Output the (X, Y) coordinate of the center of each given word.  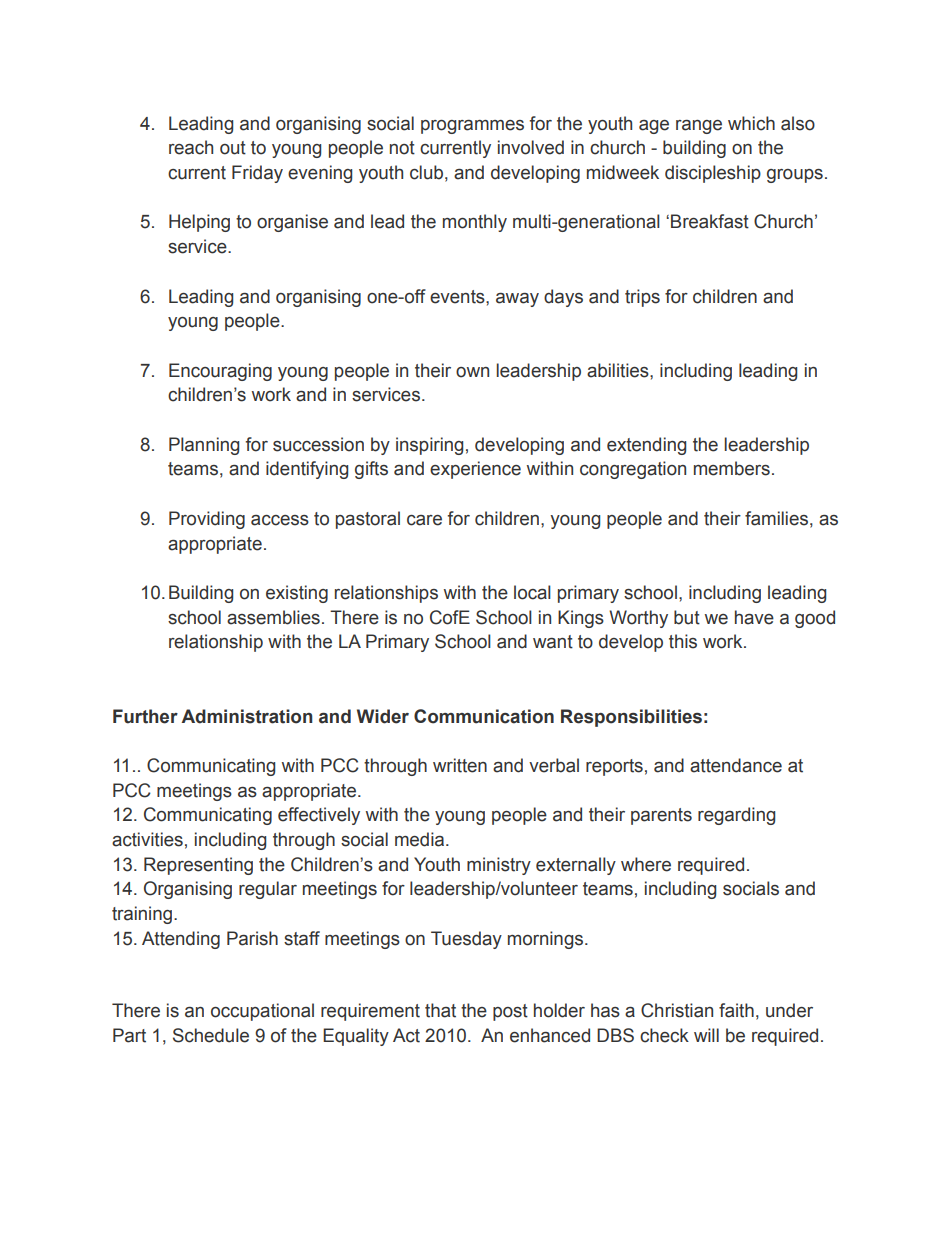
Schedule (211, 1035)
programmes (472, 127)
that (440, 1010)
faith (736, 1010)
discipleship (713, 174)
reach (191, 147)
